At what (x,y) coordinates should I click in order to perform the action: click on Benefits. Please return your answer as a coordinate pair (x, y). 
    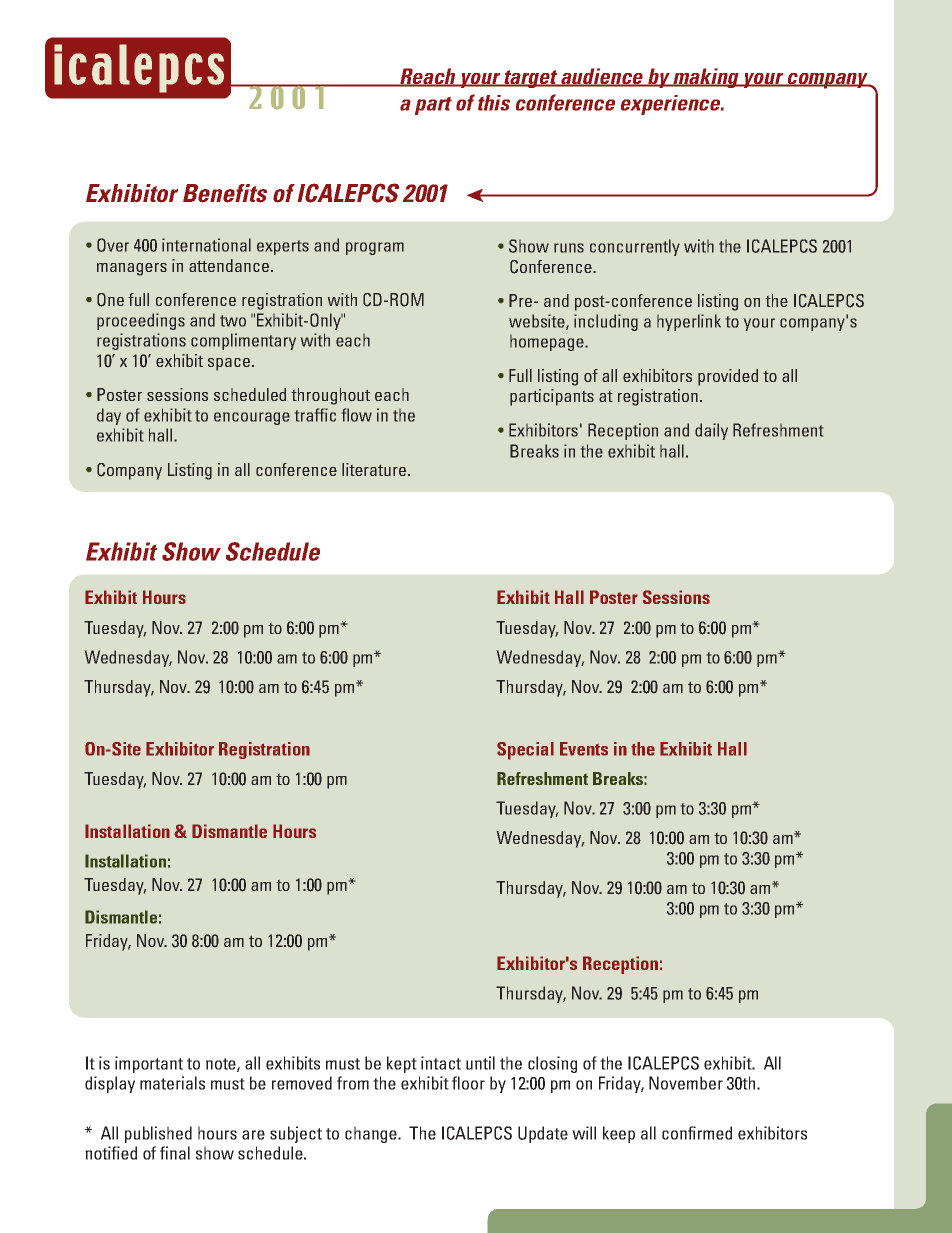
    Looking at the image, I should click on (225, 193).
